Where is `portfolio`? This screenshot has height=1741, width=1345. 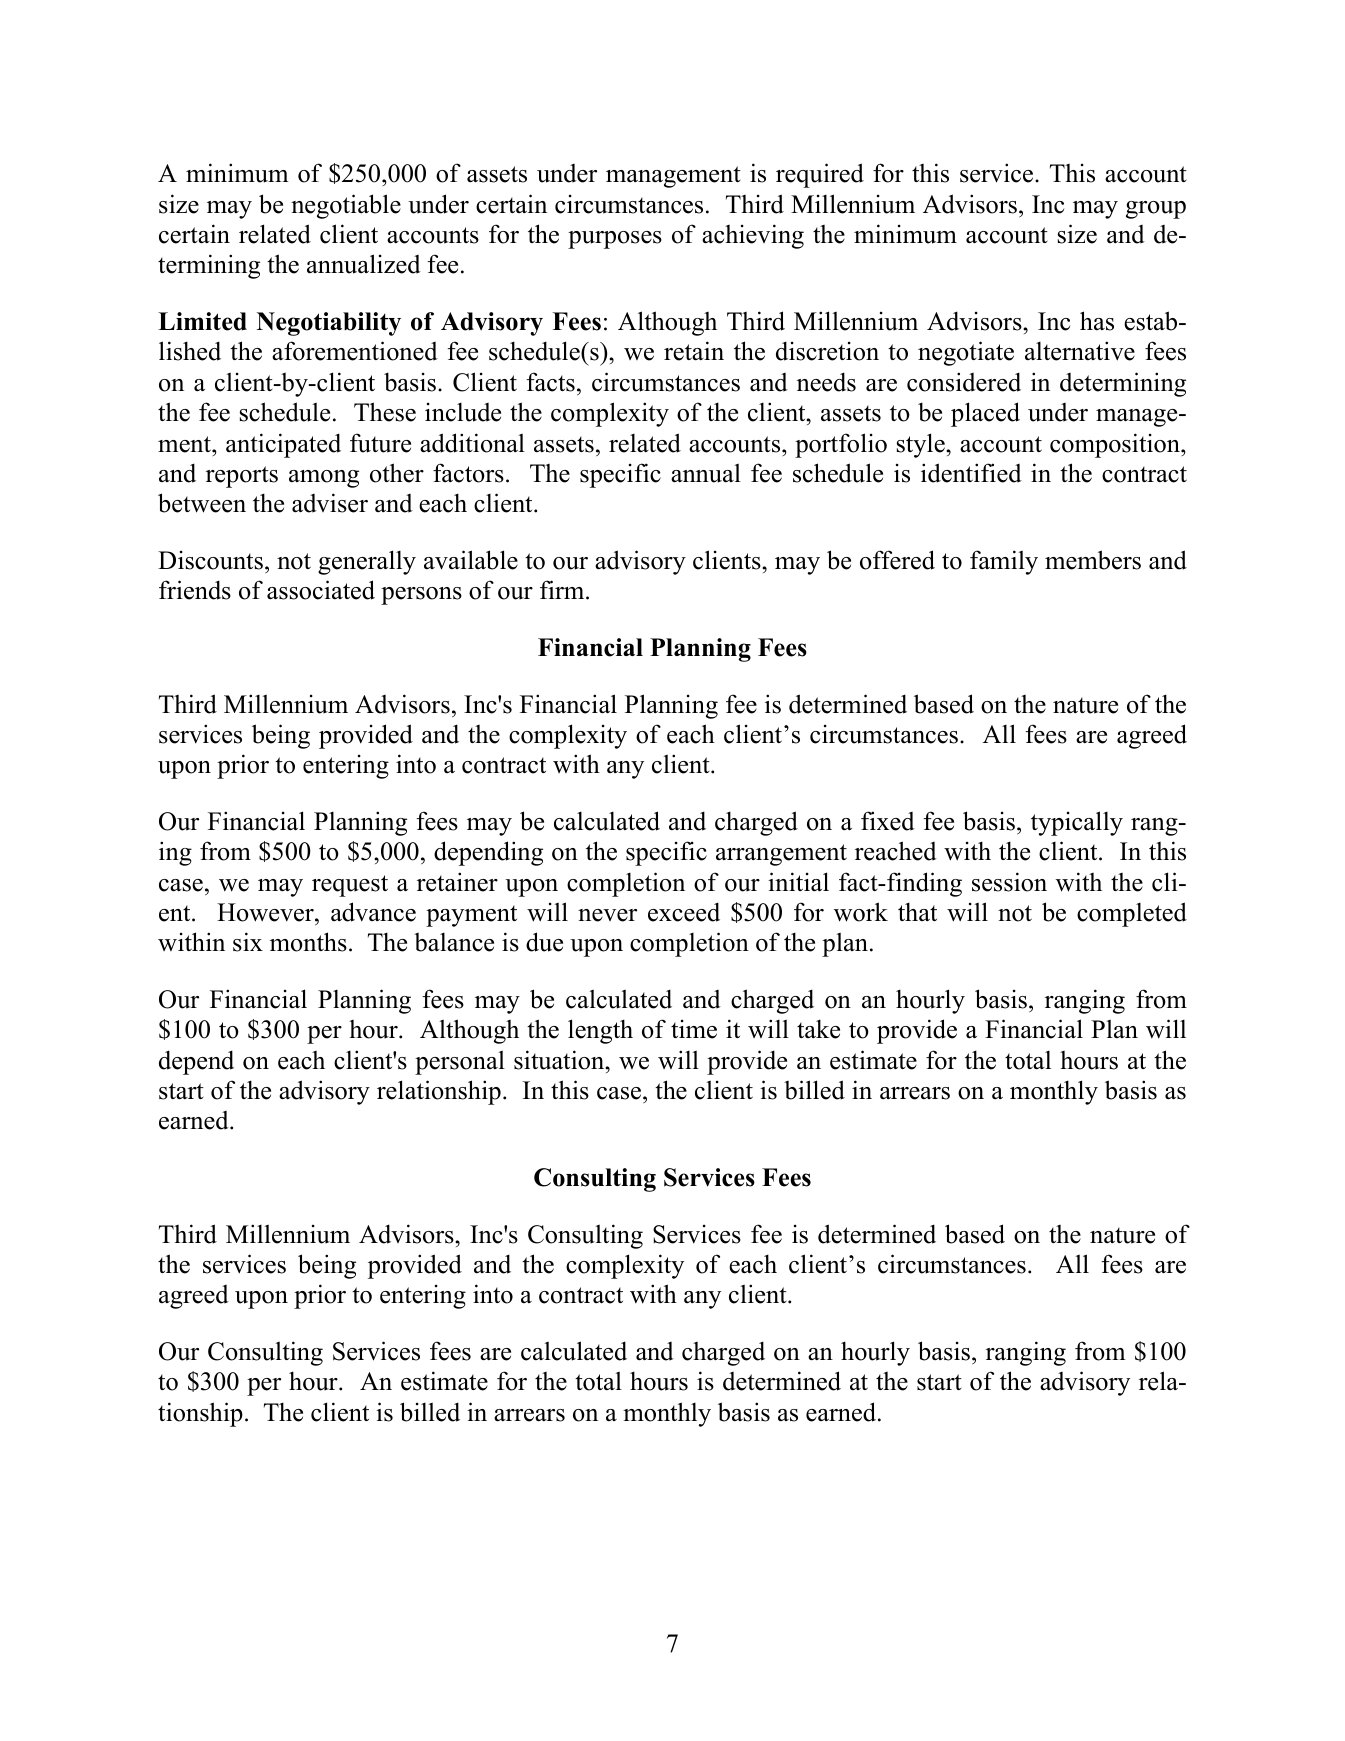
portfolio is located at coordinates (841, 445).
